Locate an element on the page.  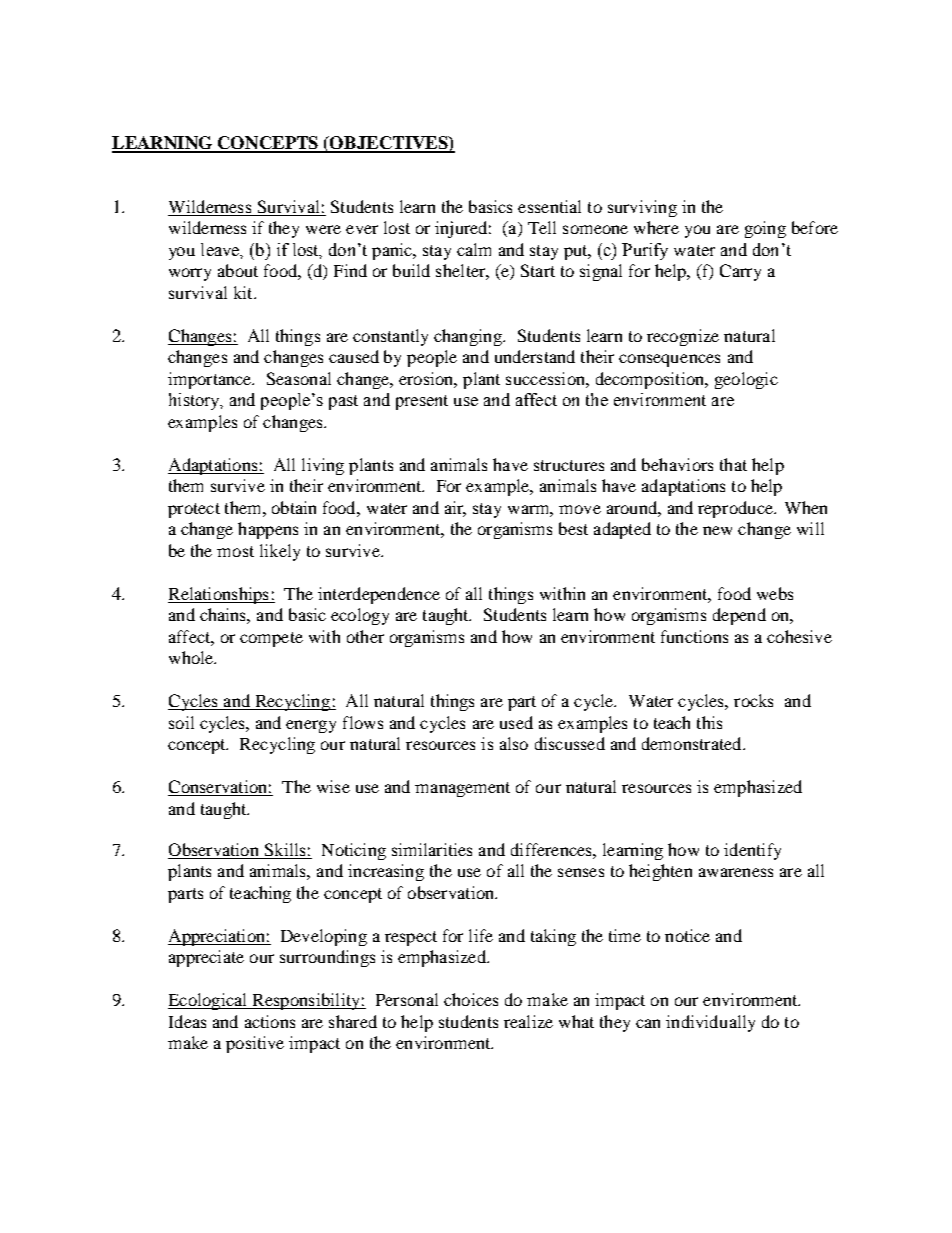
this is located at coordinates (709, 722).
